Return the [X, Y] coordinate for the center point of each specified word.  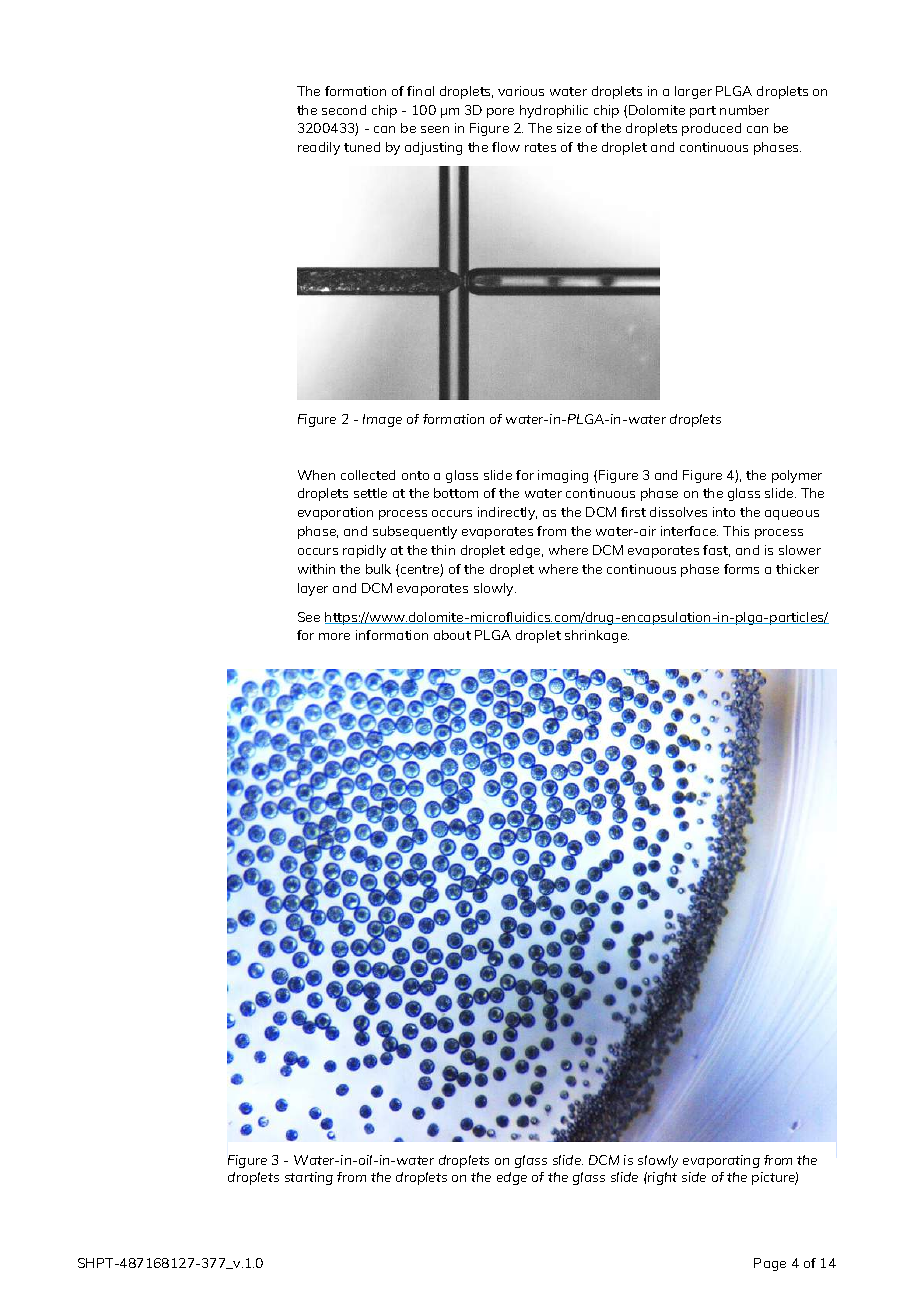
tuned [362, 147]
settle [370, 493]
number [744, 110]
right [661, 1178]
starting [309, 1178]
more [334, 636]
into [724, 512]
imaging [563, 476]
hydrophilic [554, 111]
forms [741, 569]
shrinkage [597, 636]
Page [770, 1264]
